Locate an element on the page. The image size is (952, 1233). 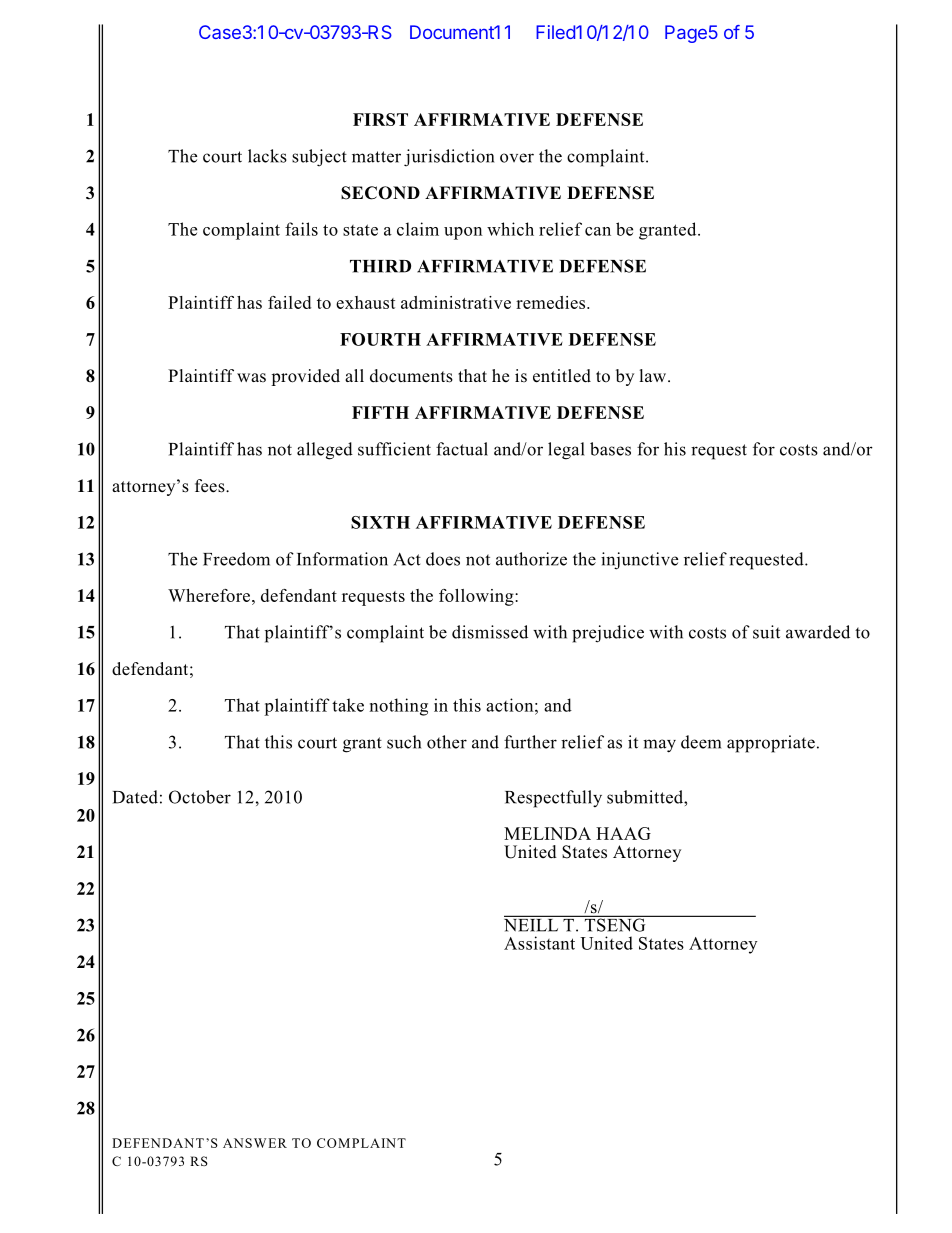
can is located at coordinates (598, 231).
